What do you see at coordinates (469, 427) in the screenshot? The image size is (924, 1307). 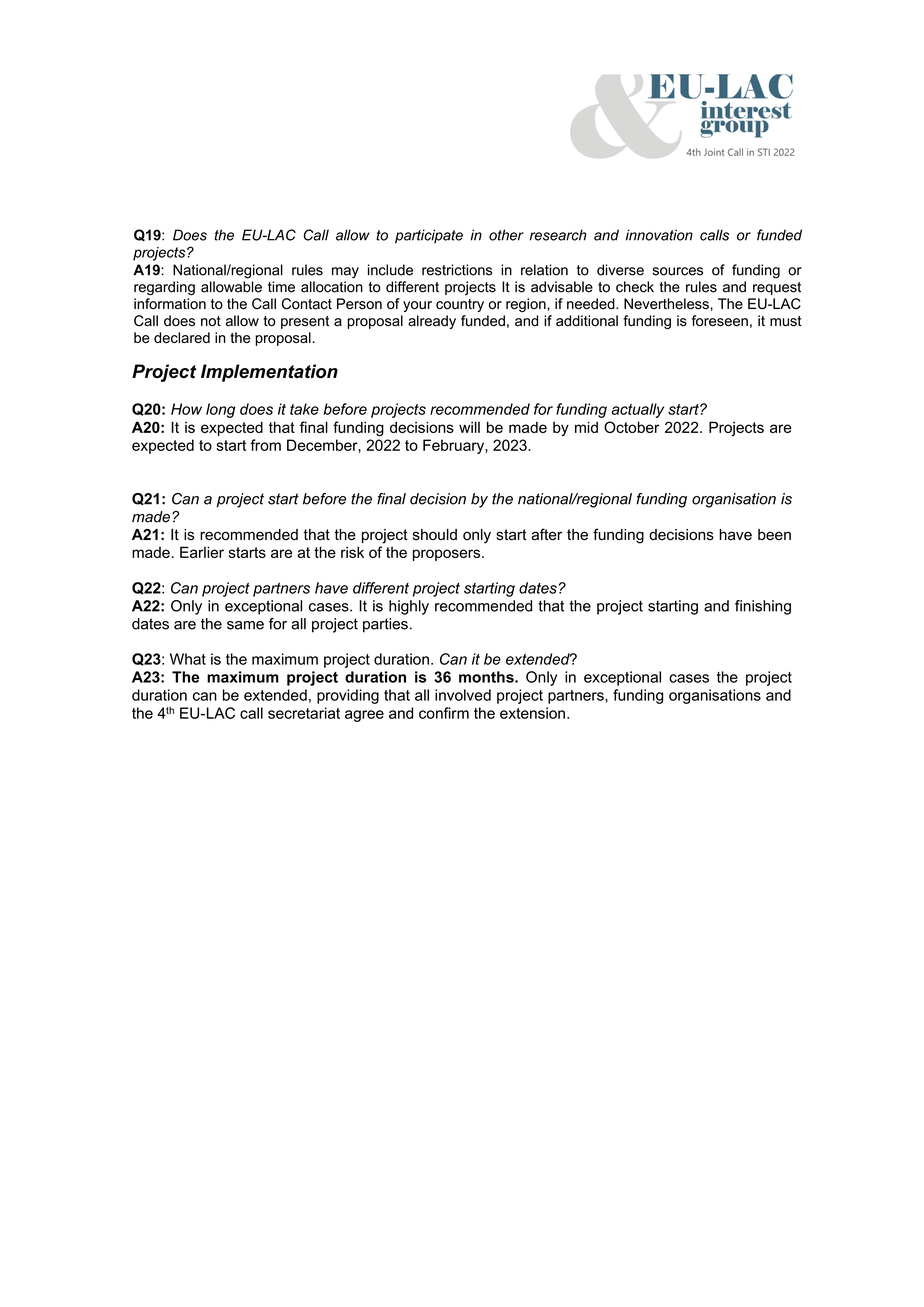 I see `will` at bounding box center [469, 427].
